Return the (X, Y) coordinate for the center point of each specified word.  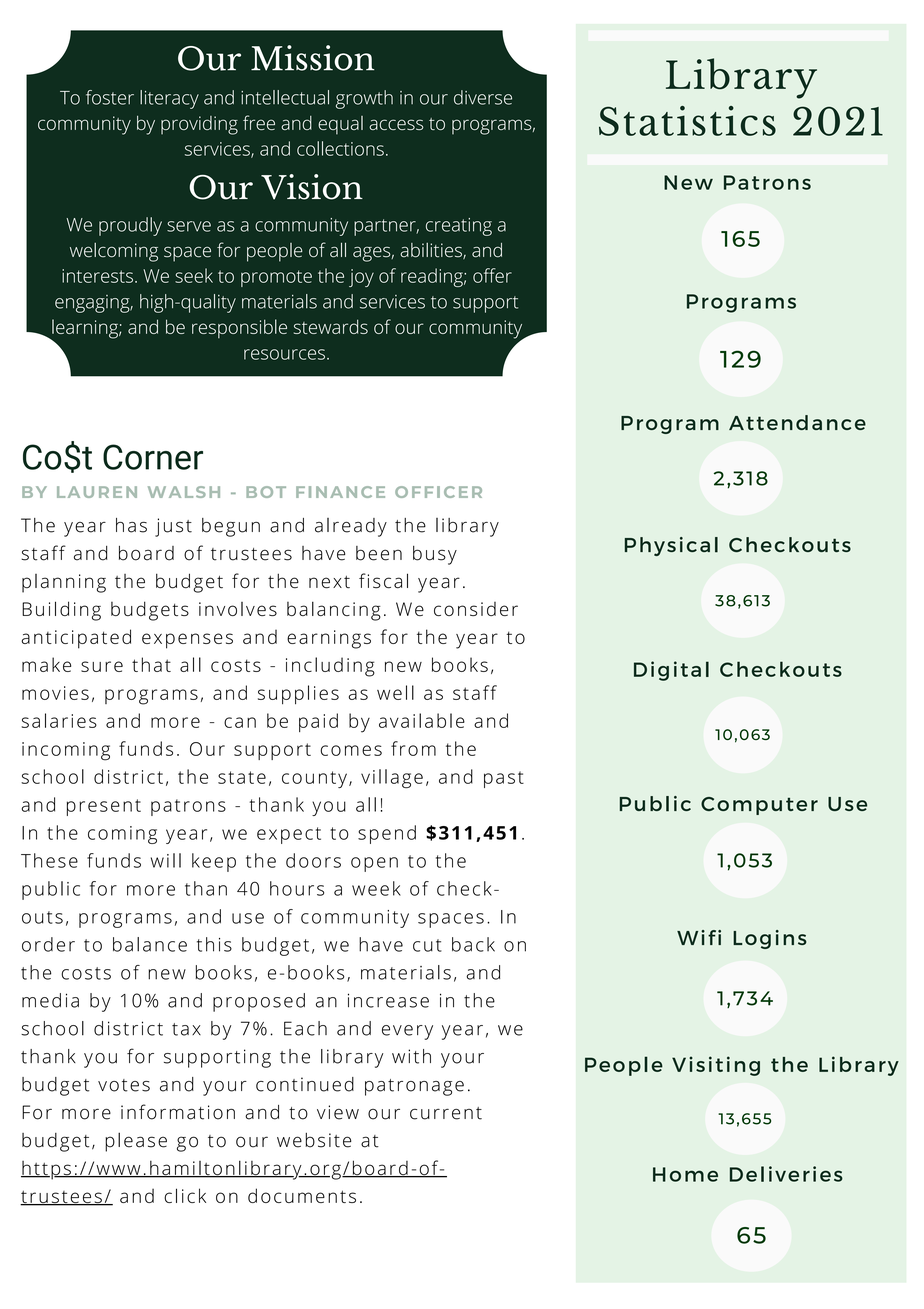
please (136, 1142)
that (151, 664)
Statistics (687, 121)
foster (110, 97)
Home (685, 1174)
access (396, 124)
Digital (671, 671)
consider (476, 609)
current (446, 1113)
